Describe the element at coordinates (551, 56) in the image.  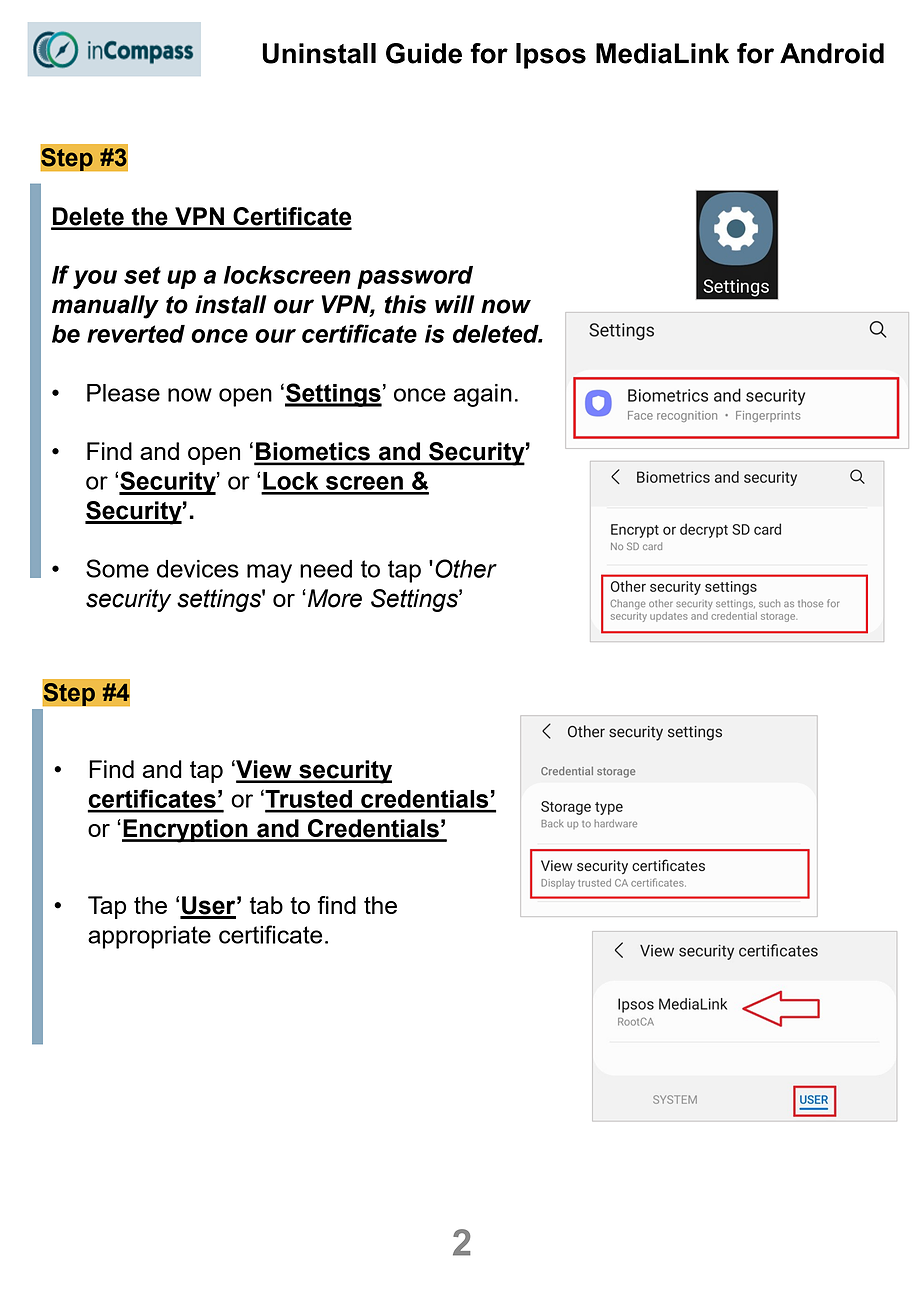
I see `Ipsos` at that location.
